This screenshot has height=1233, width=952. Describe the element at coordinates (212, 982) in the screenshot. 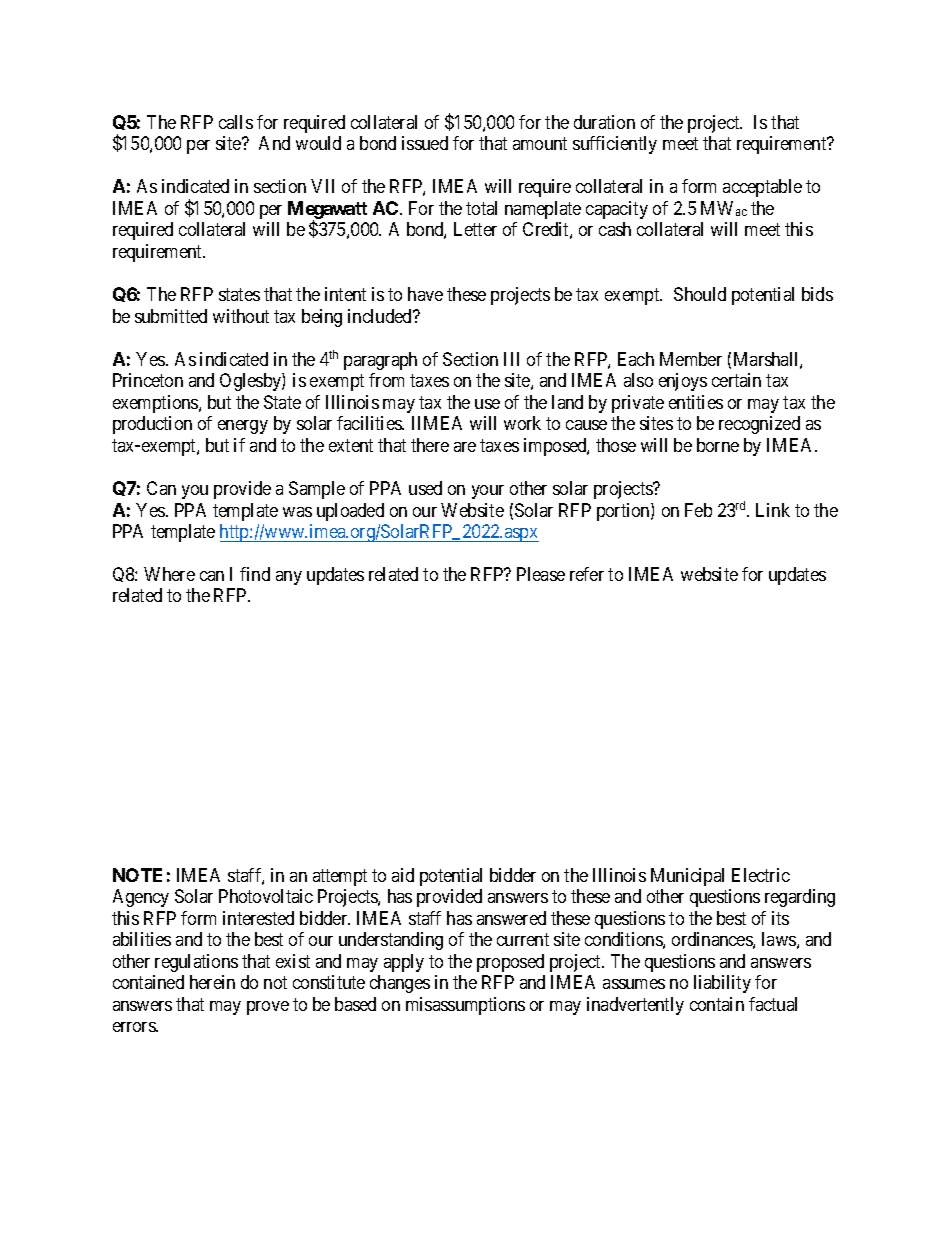

I see `herein` at that location.
